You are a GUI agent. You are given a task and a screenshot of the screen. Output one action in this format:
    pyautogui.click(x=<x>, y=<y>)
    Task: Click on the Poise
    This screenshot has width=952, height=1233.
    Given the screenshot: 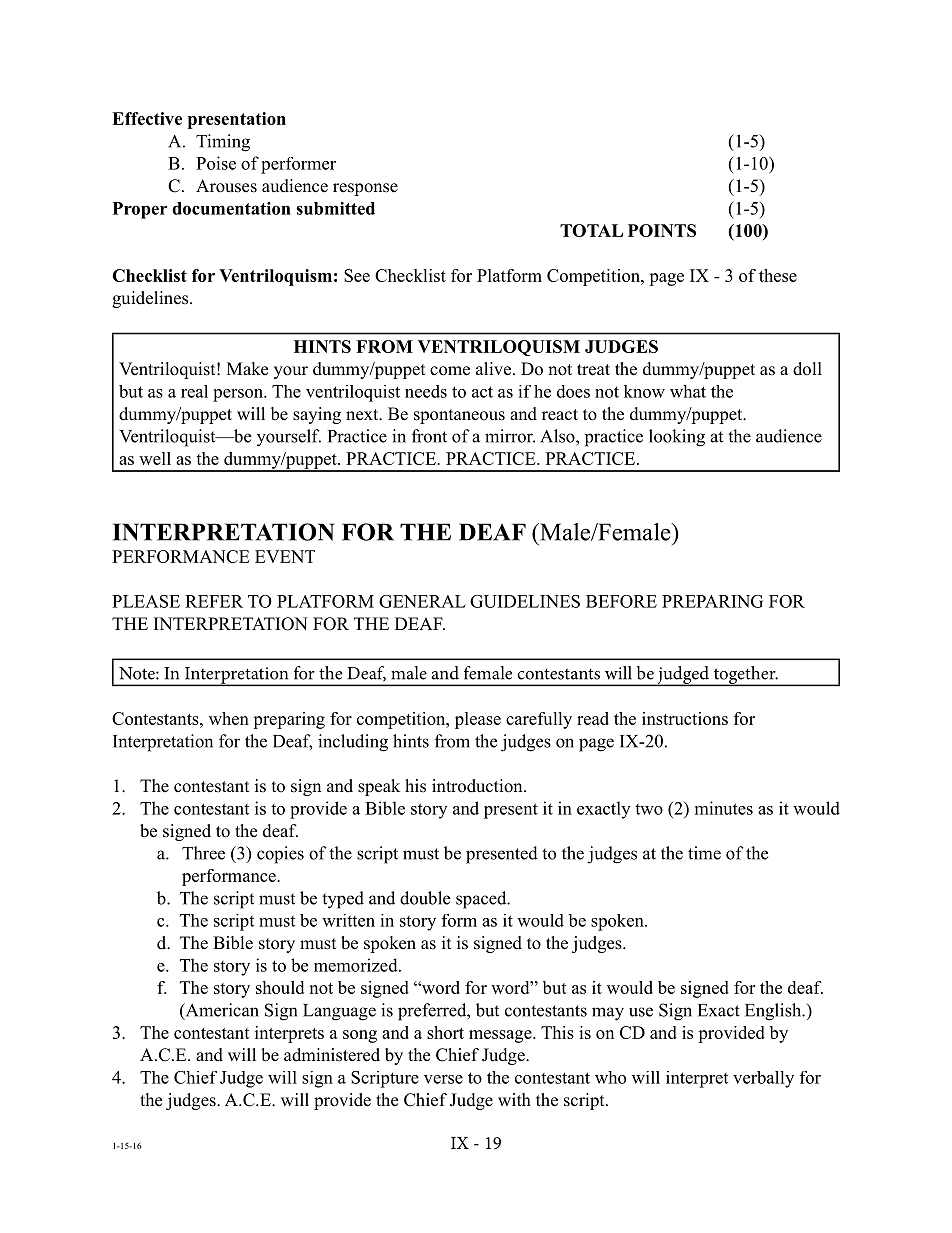 What is the action you would take?
    pyautogui.click(x=216, y=163)
